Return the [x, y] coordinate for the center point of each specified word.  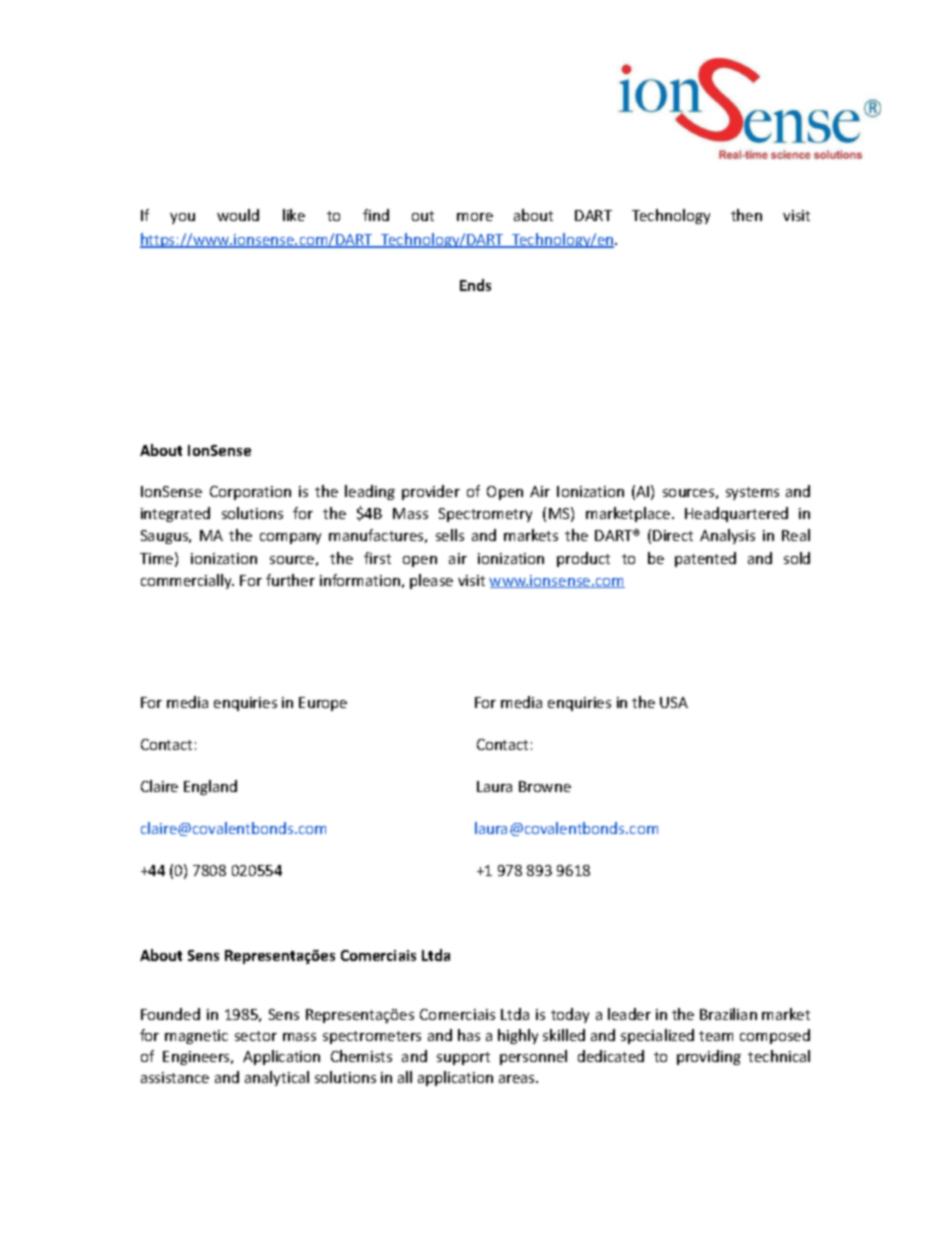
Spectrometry [485, 515]
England [210, 787]
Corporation [250, 493]
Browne [545, 786]
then [746, 215]
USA [674, 702]
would [238, 215]
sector [256, 1036]
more [475, 217]
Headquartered [736, 514]
